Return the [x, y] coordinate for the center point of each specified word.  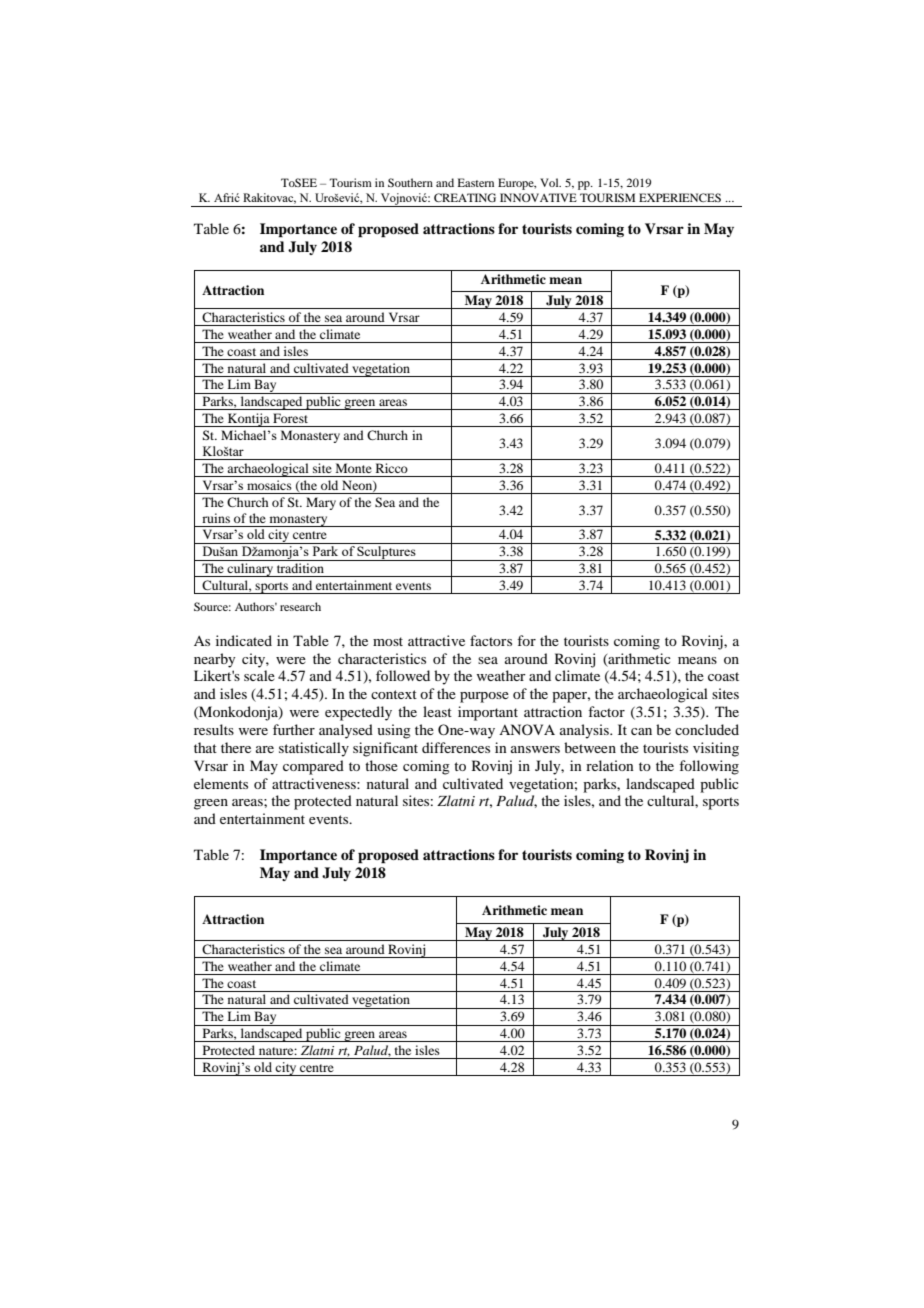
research [300, 606]
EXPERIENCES [680, 197]
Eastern [476, 182]
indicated [244, 640]
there [236, 747]
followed [403, 675]
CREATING [465, 197]
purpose [484, 697]
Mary [321, 503]
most [388, 641]
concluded [707, 729]
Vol [550, 182]
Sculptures [387, 553]
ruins [216, 518]
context [394, 694]
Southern [410, 182]
